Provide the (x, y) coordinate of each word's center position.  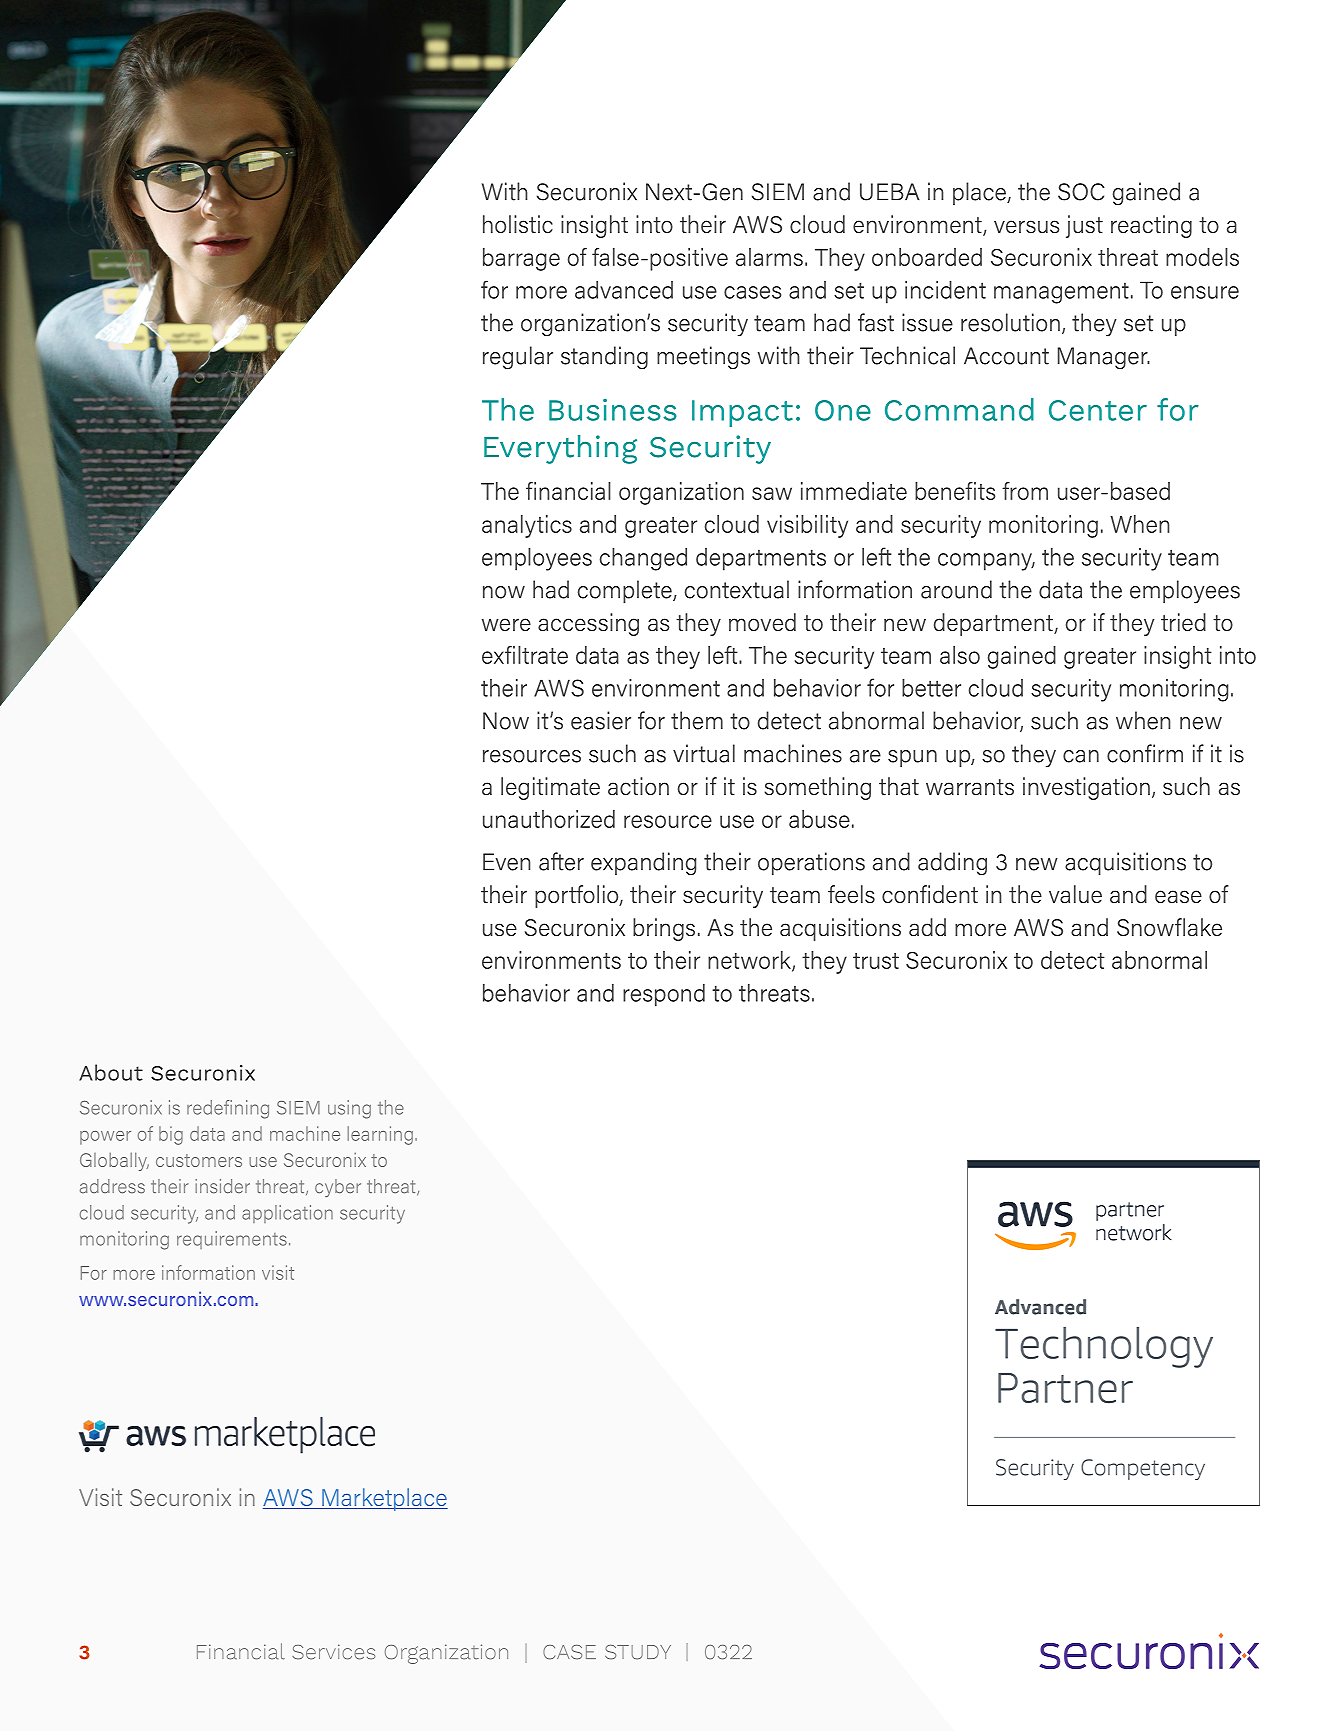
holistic (518, 224)
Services (333, 1652)
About (111, 1072)
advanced (624, 290)
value (1075, 894)
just (1084, 226)
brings (664, 929)
